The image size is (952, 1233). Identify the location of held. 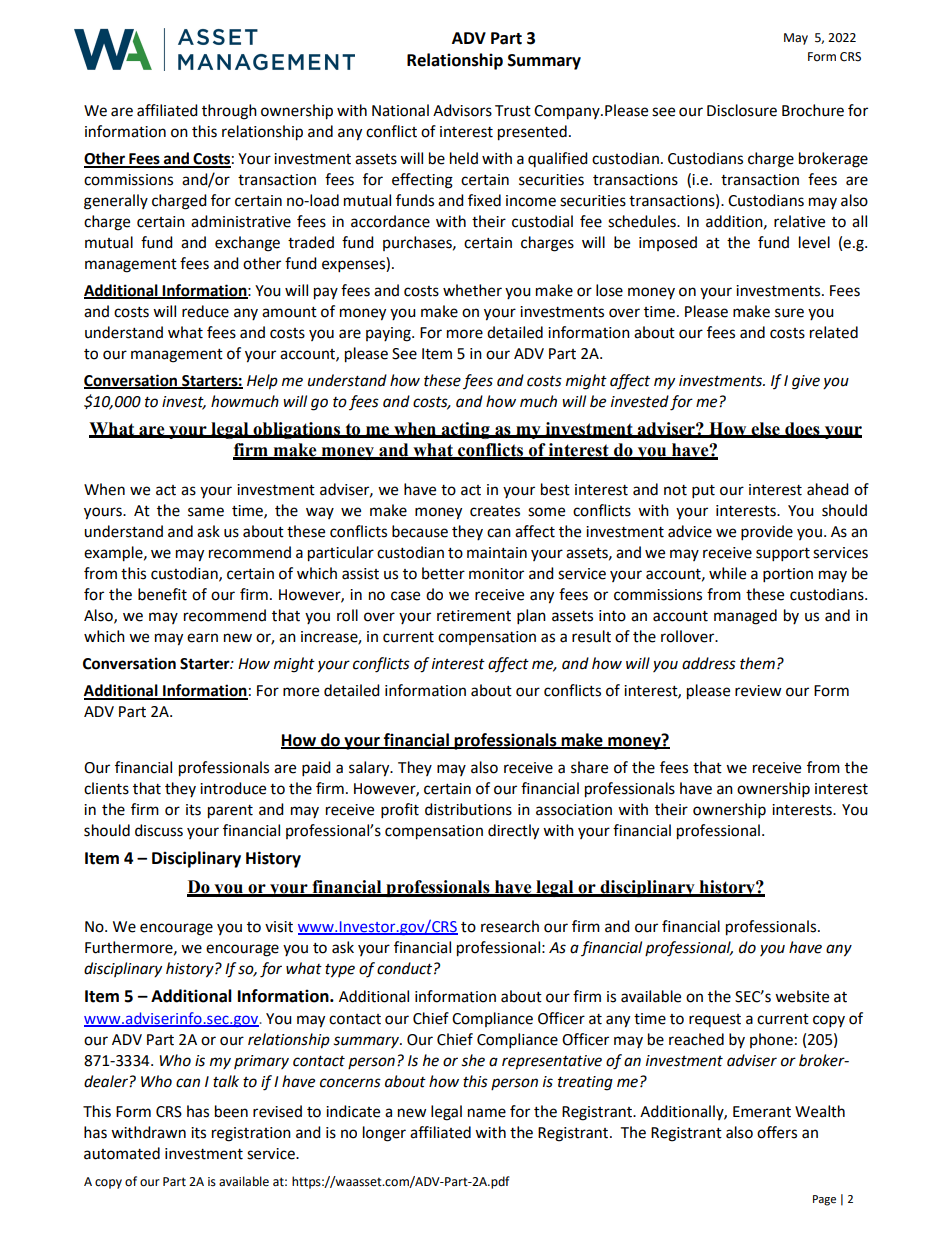
(464, 158).
